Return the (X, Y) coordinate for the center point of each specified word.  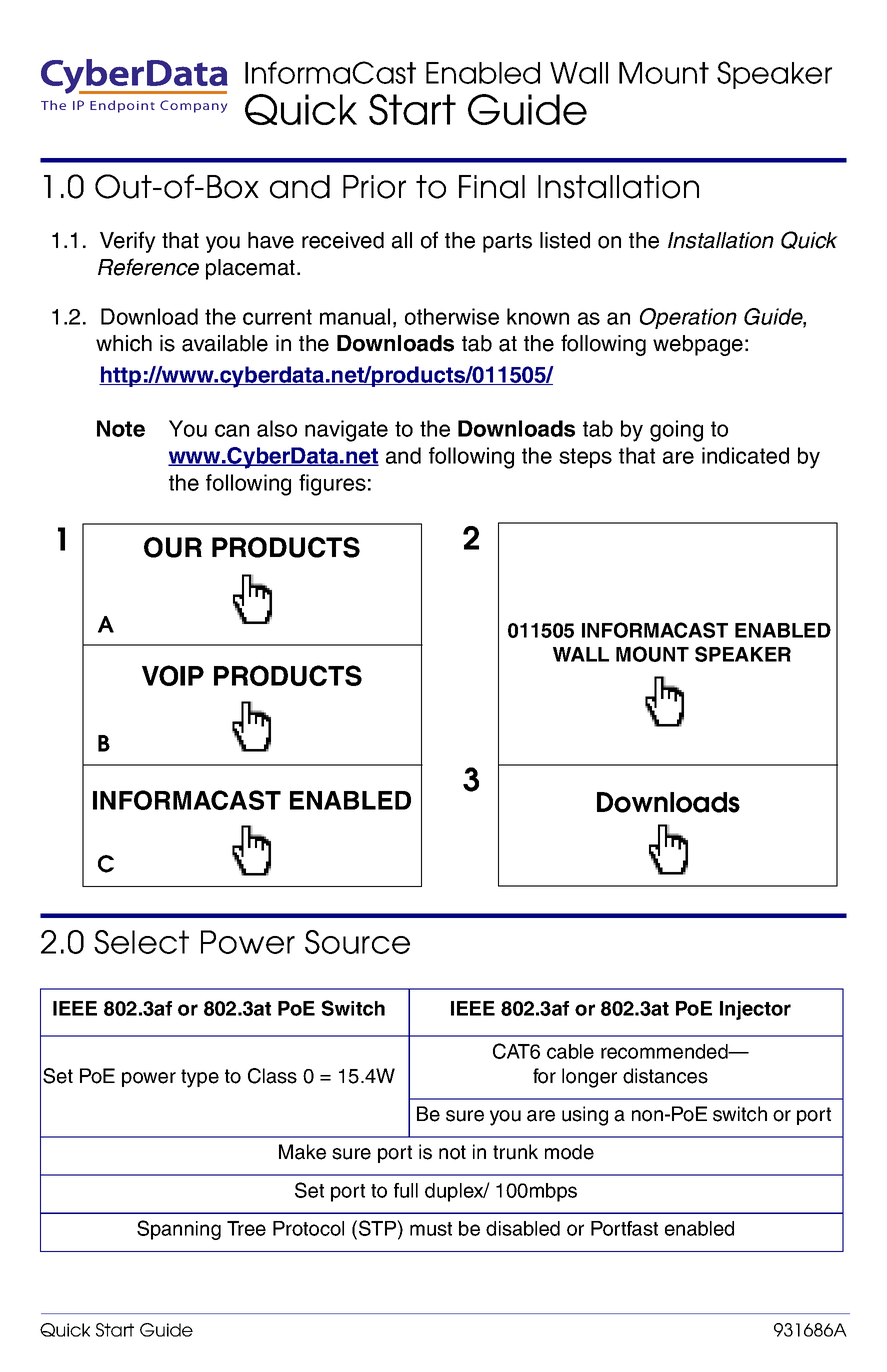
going (676, 431)
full (406, 1190)
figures (332, 485)
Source (357, 942)
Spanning (179, 1230)
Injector (755, 1010)
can (232, 430)
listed (565, 240)
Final (492, 187)
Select (141, 942)
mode (569, 1152)
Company (193, 106)
